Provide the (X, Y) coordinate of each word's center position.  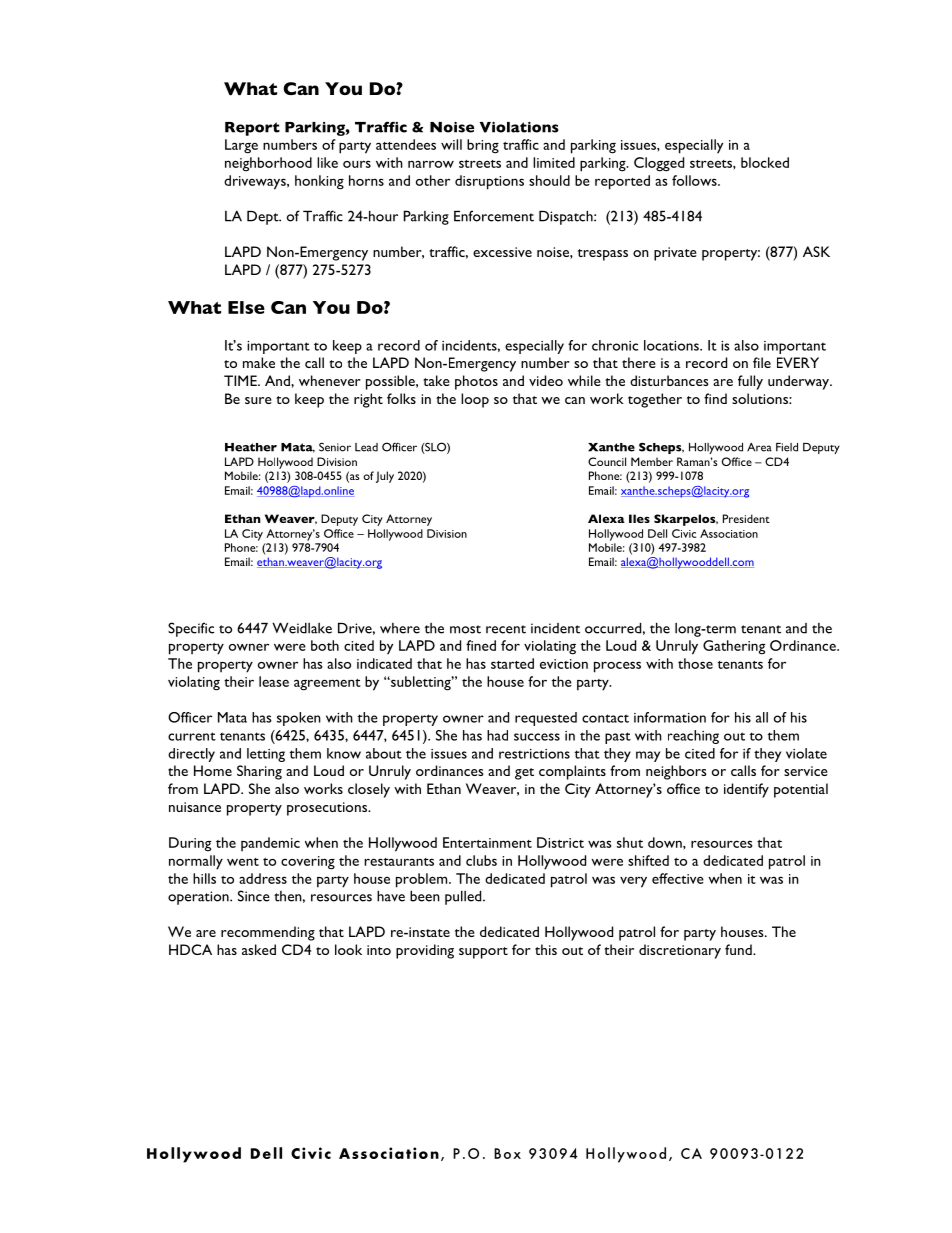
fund (739, 949)
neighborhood (268, 164)
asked (259, 949)
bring (483, 146)
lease (274, 681)
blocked (765, 162)
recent (506, 629)
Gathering (734, 647)
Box (507, 1153)
